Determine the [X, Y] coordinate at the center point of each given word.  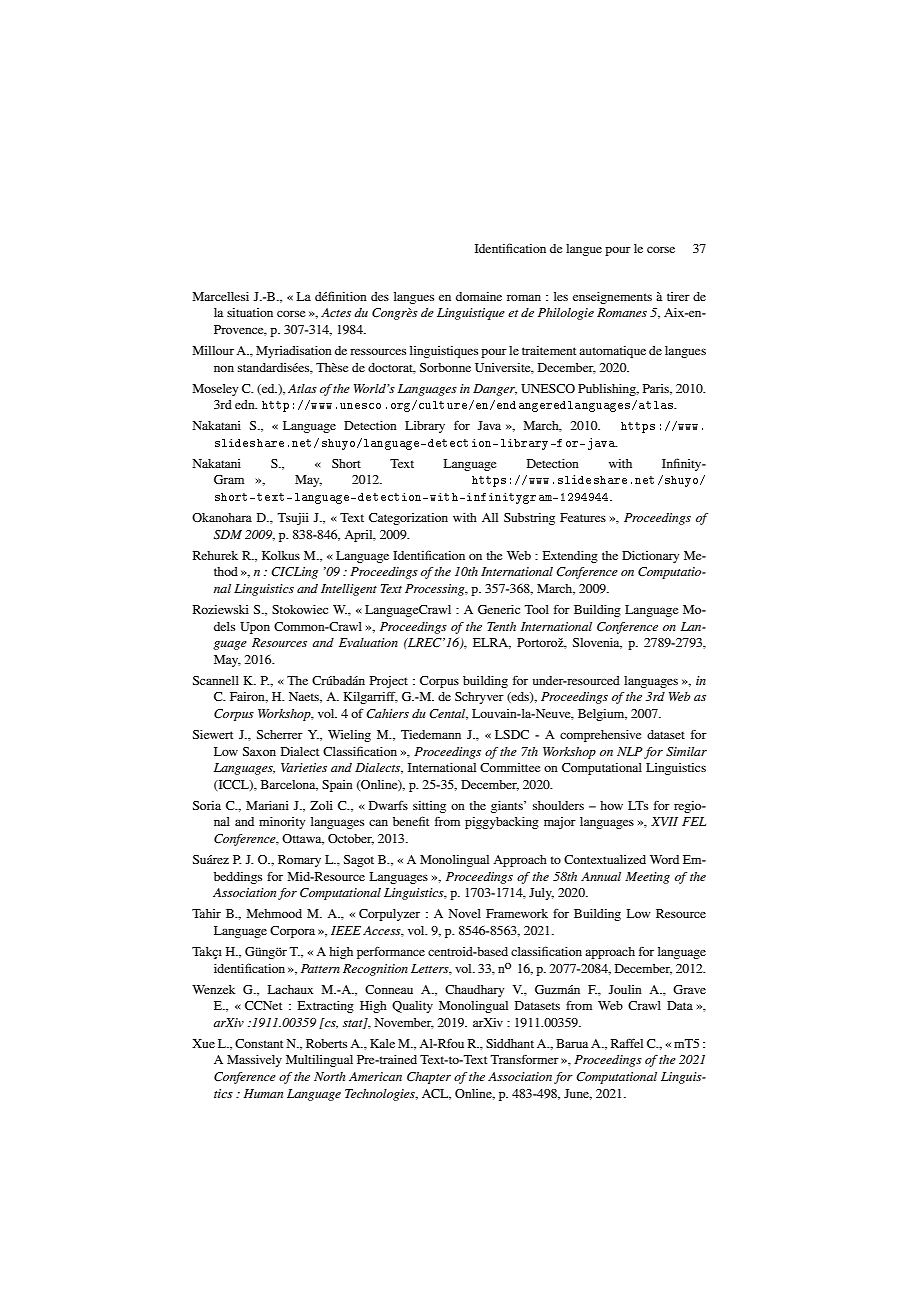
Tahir [206, 913]
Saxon [259, 751]
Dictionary [650, 557]
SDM [228, 535]
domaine [479, 296]
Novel [465, 913]
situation [250, 312]
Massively [254, 1061]
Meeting [647, 878]
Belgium [602, 715]
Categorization [408, 519]
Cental [448, 714]
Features [583, 517]
